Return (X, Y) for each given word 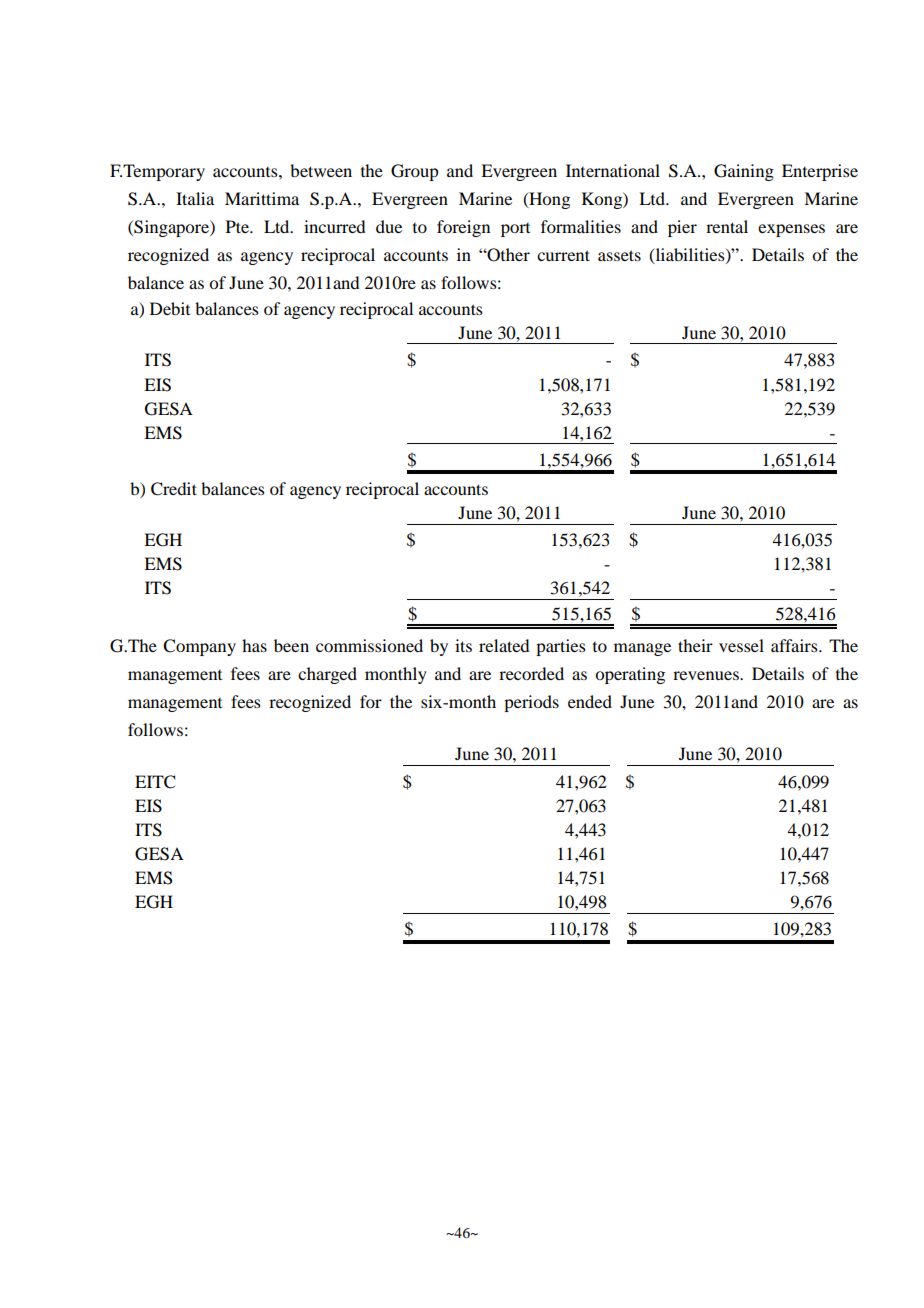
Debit (170, 308)
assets (619, 255)
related (504, 645)
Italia (195, 198)
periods (531, 703)
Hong (548, 200)
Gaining (744, 172)
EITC (155, 782)
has (254, 645)
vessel (741, 645)
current (563, 255)
